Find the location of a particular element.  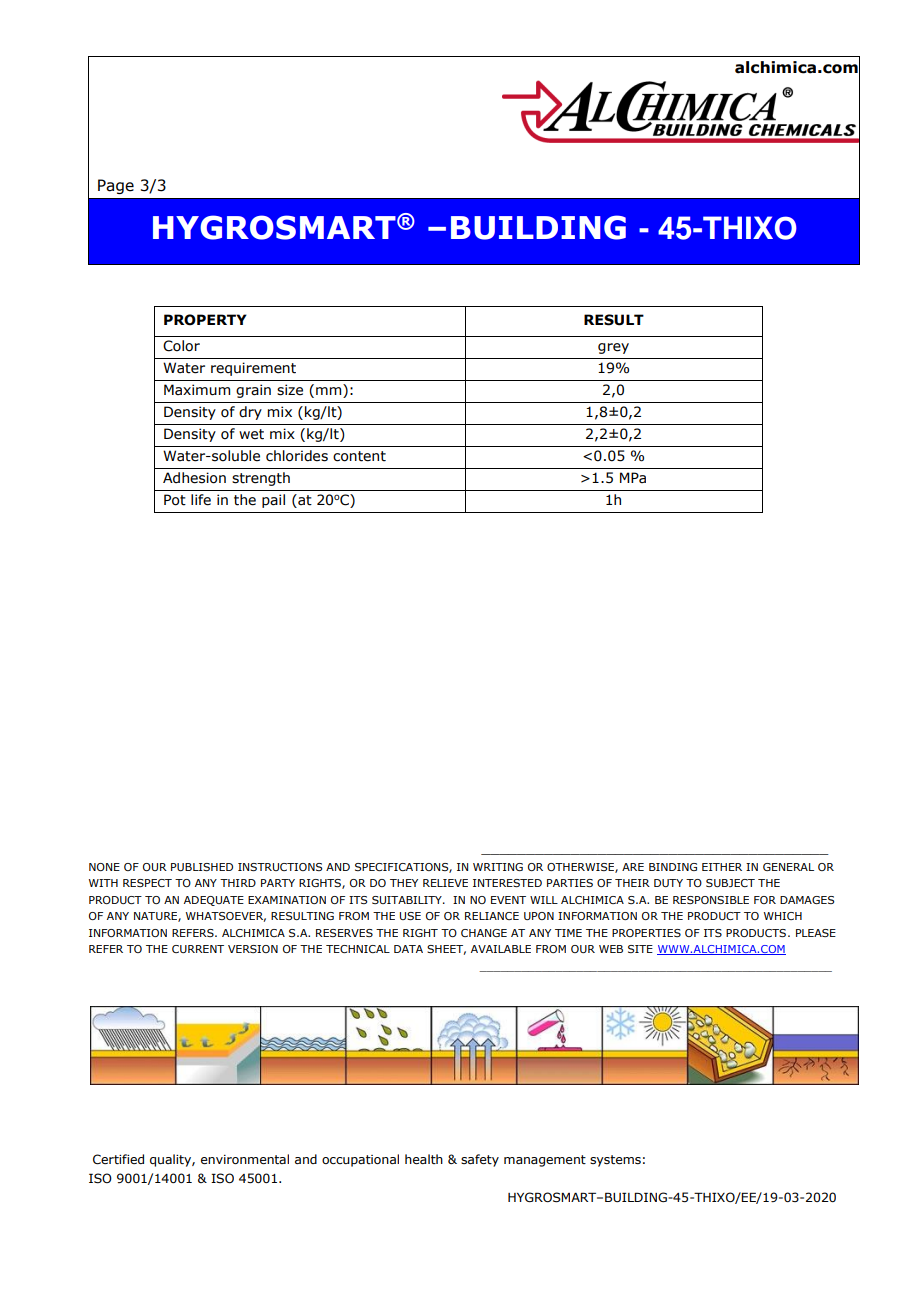

RESPONSIBLE is located at coordinates (711, 900).
